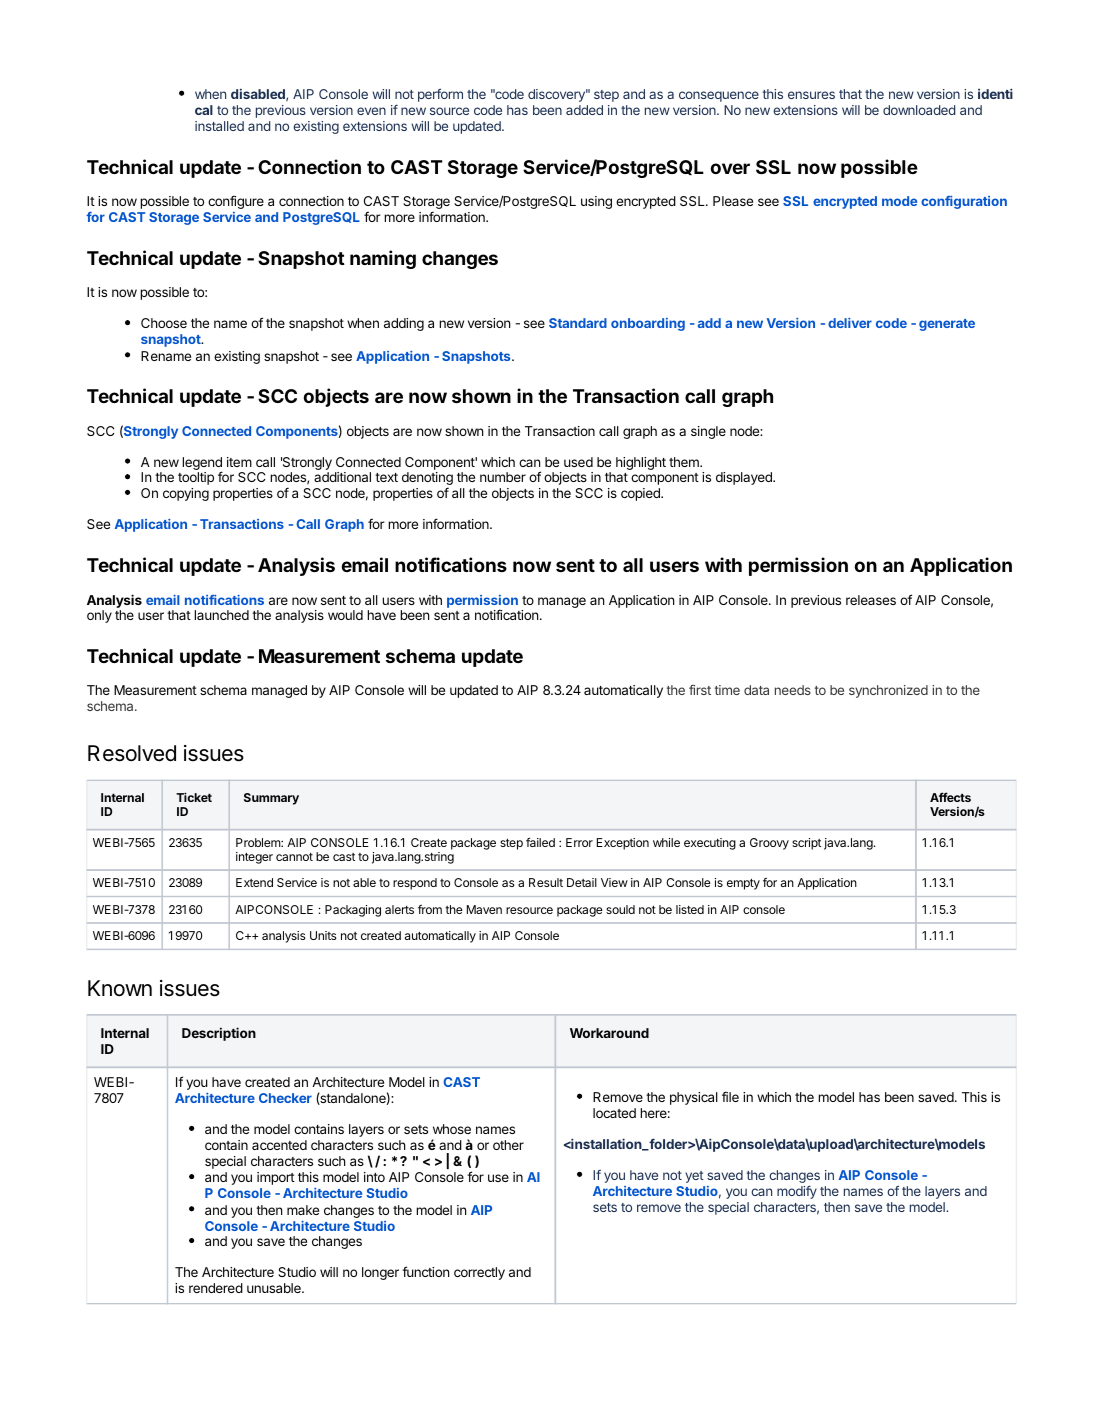 Image resolution: width=1103 pixels, height=1427 pixels. Describe the element at coordinates (479, 1273) in the document. I see `correctly` at that location.
